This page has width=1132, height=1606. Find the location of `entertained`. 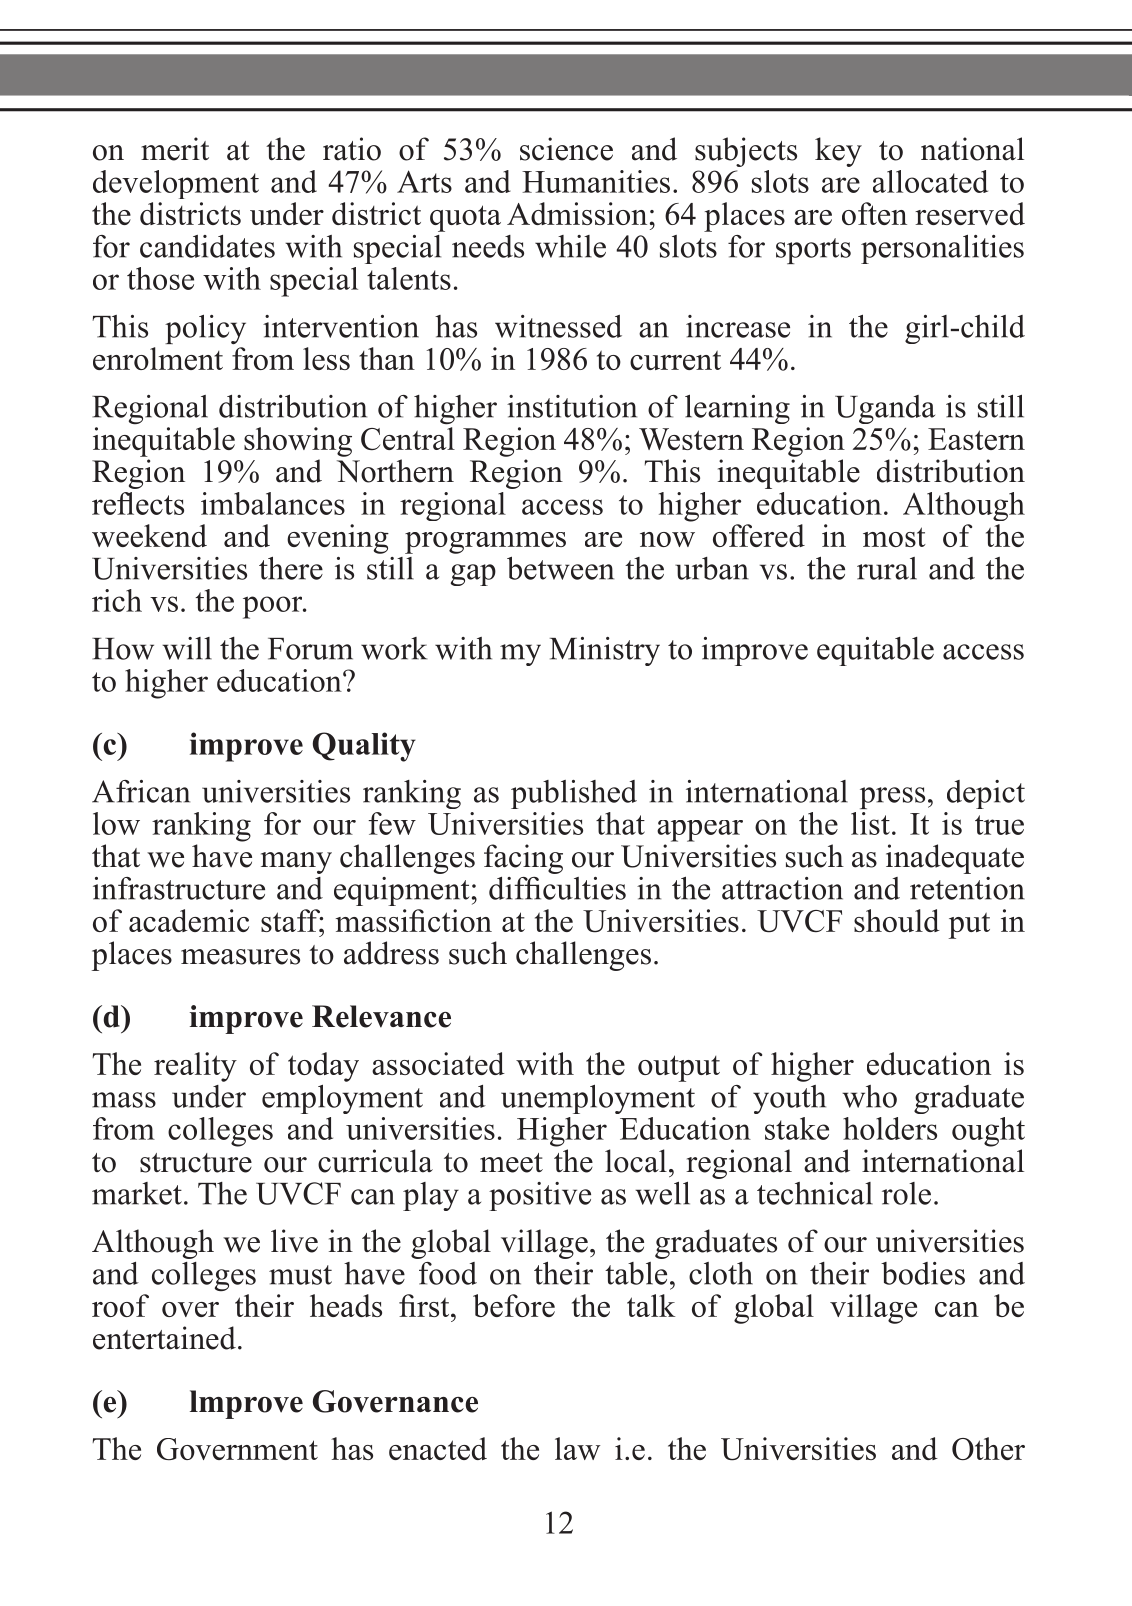

entertained is located at coordinates (164, 1338).
